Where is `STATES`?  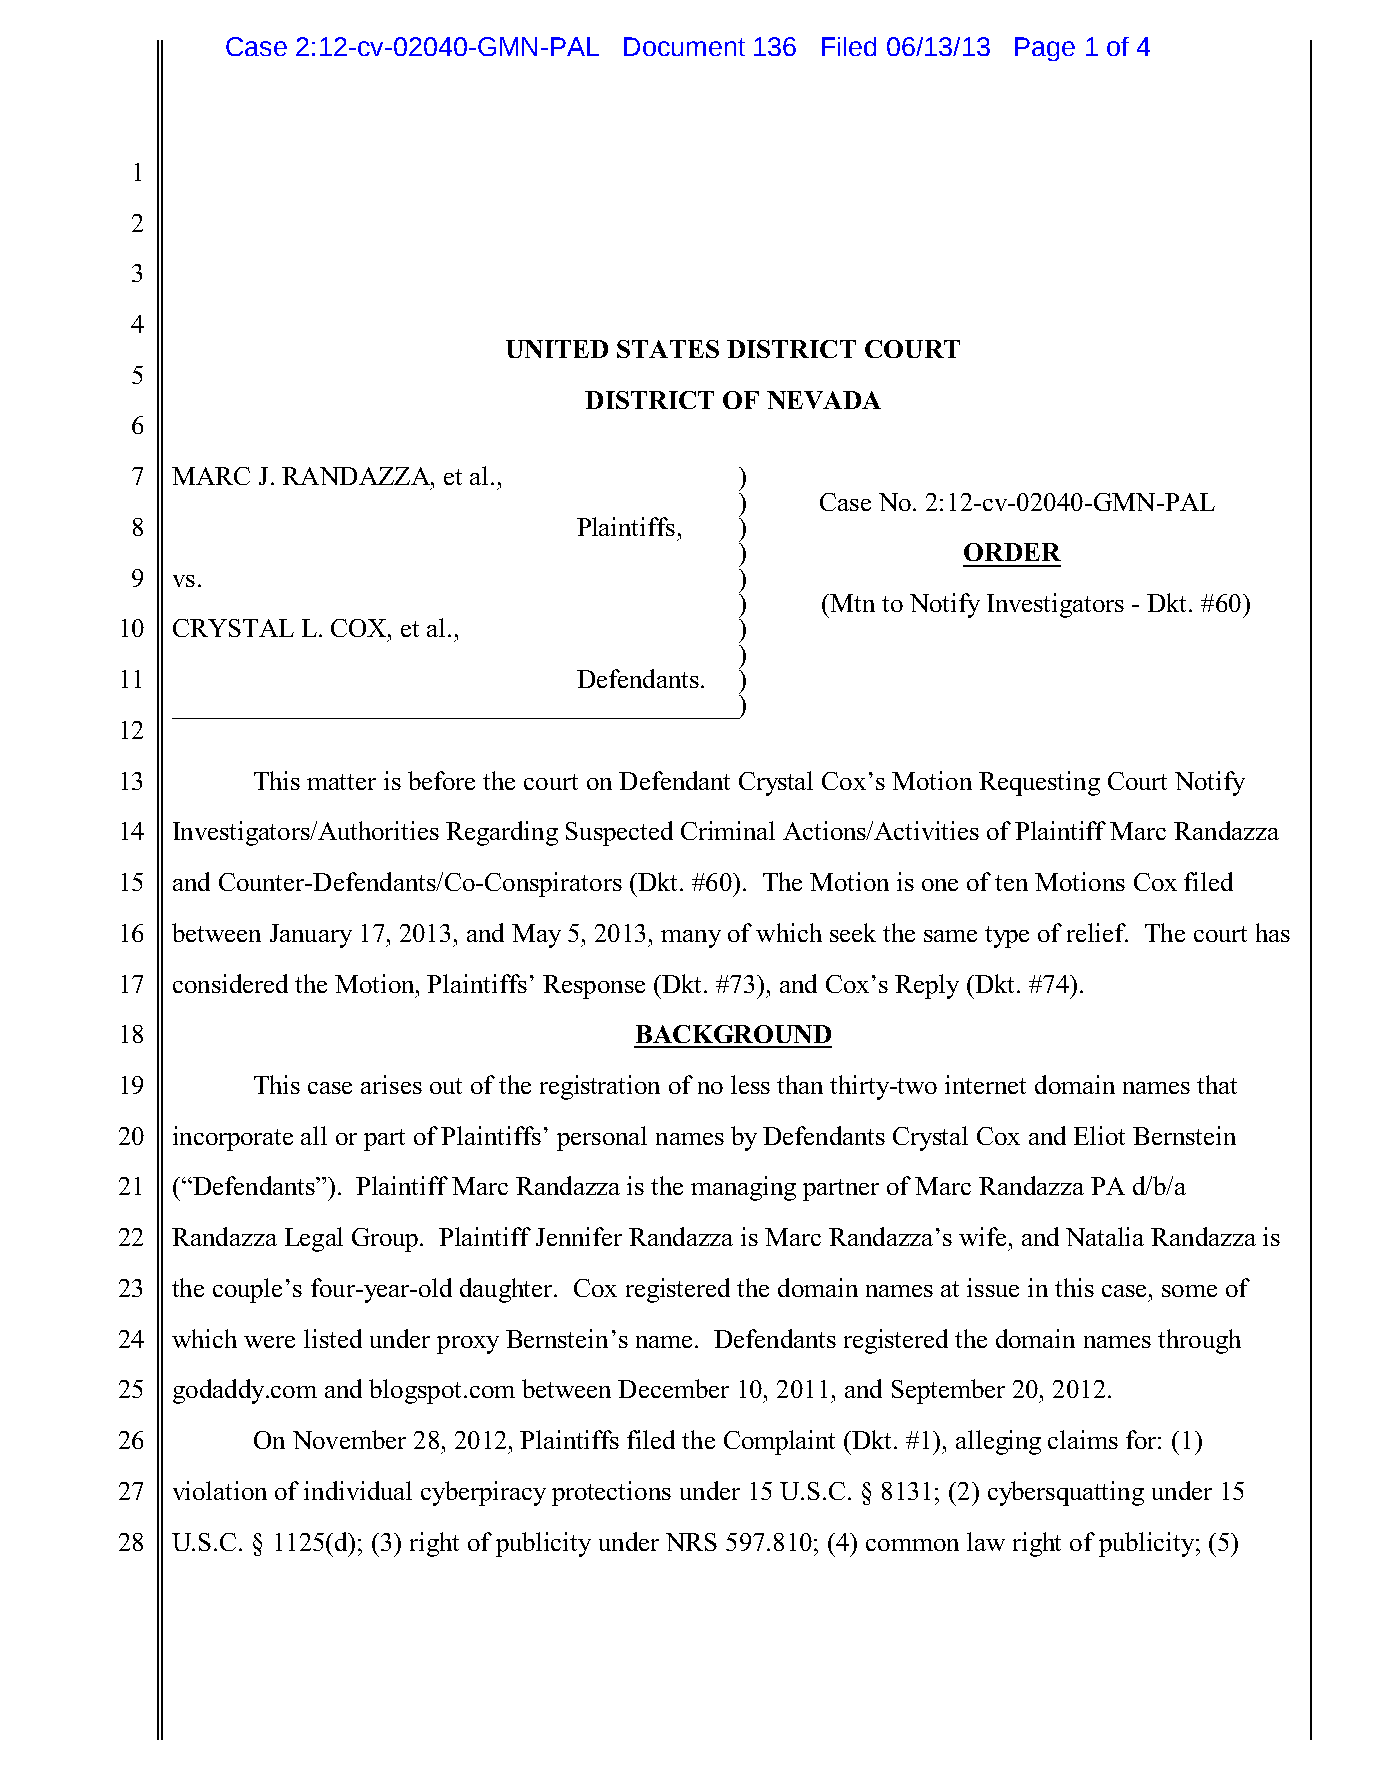
STATES is located at coordinates (668, 349).
